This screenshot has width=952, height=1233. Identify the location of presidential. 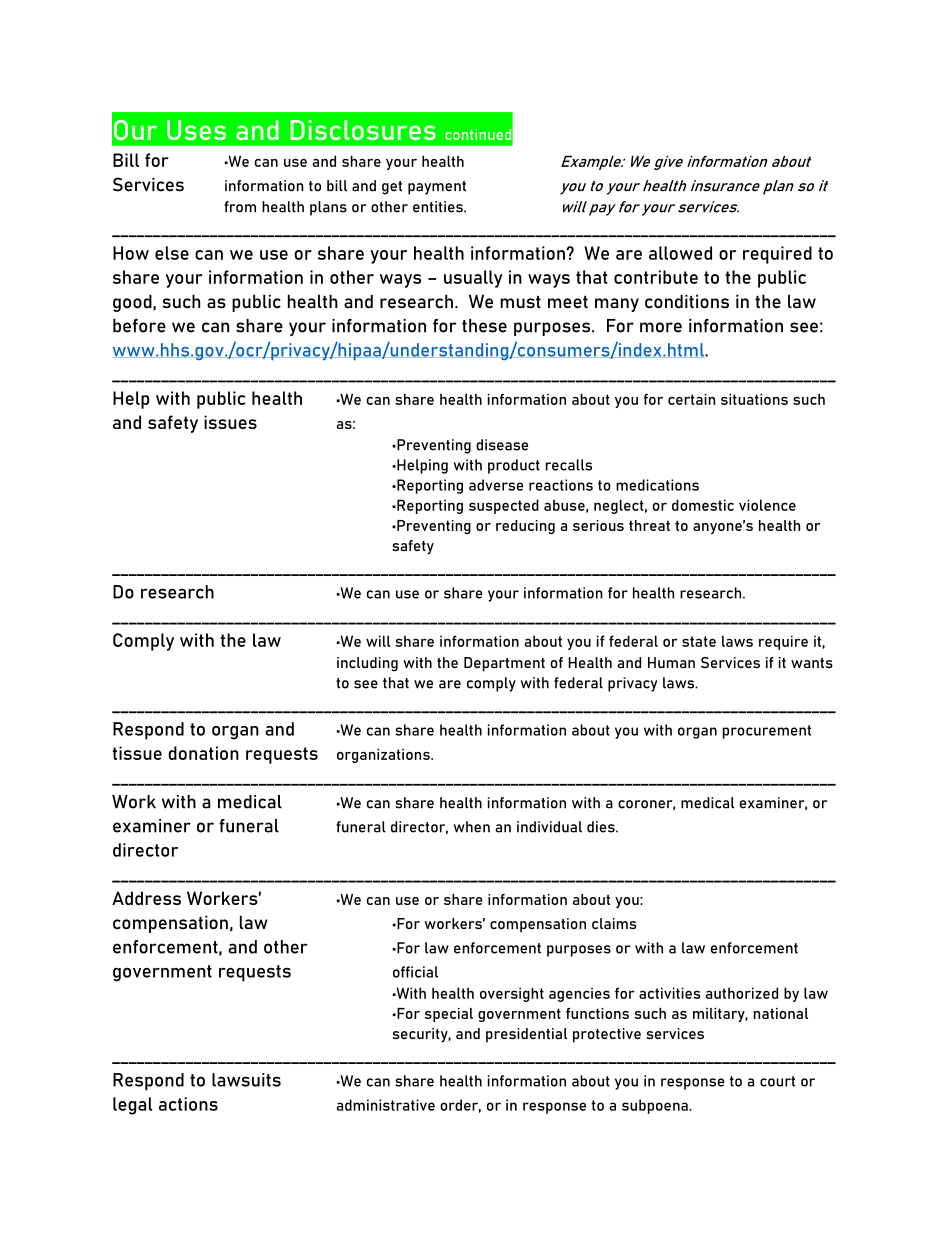
(526, 1035).
